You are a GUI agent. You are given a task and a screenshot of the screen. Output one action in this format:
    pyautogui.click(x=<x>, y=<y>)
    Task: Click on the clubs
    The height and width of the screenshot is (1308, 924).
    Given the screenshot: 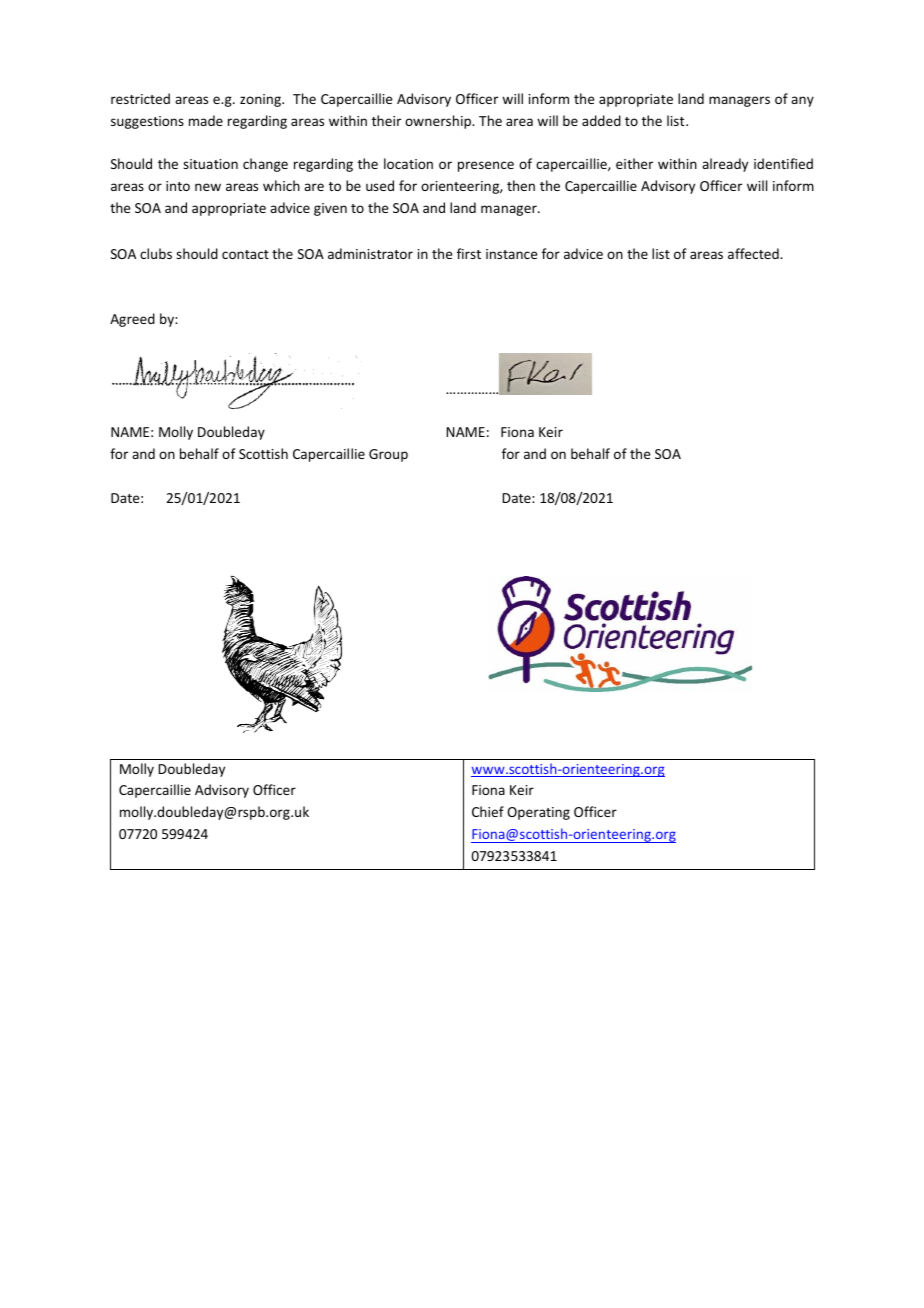 What is the action you would take?
    pyautogui.click(x=156, y=253)
